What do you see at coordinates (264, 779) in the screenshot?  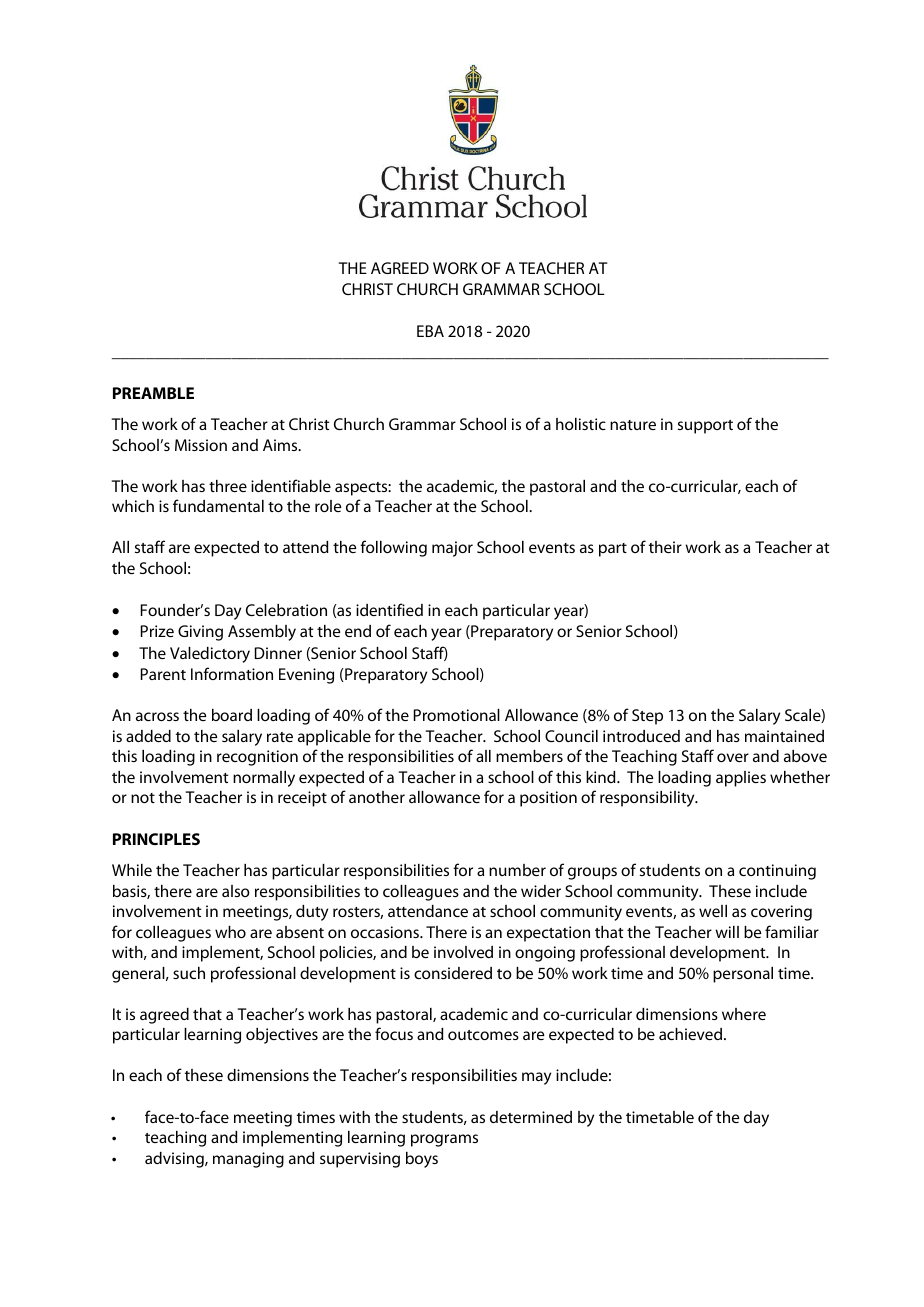 I see `normally` at bounding box center [264, 779].
